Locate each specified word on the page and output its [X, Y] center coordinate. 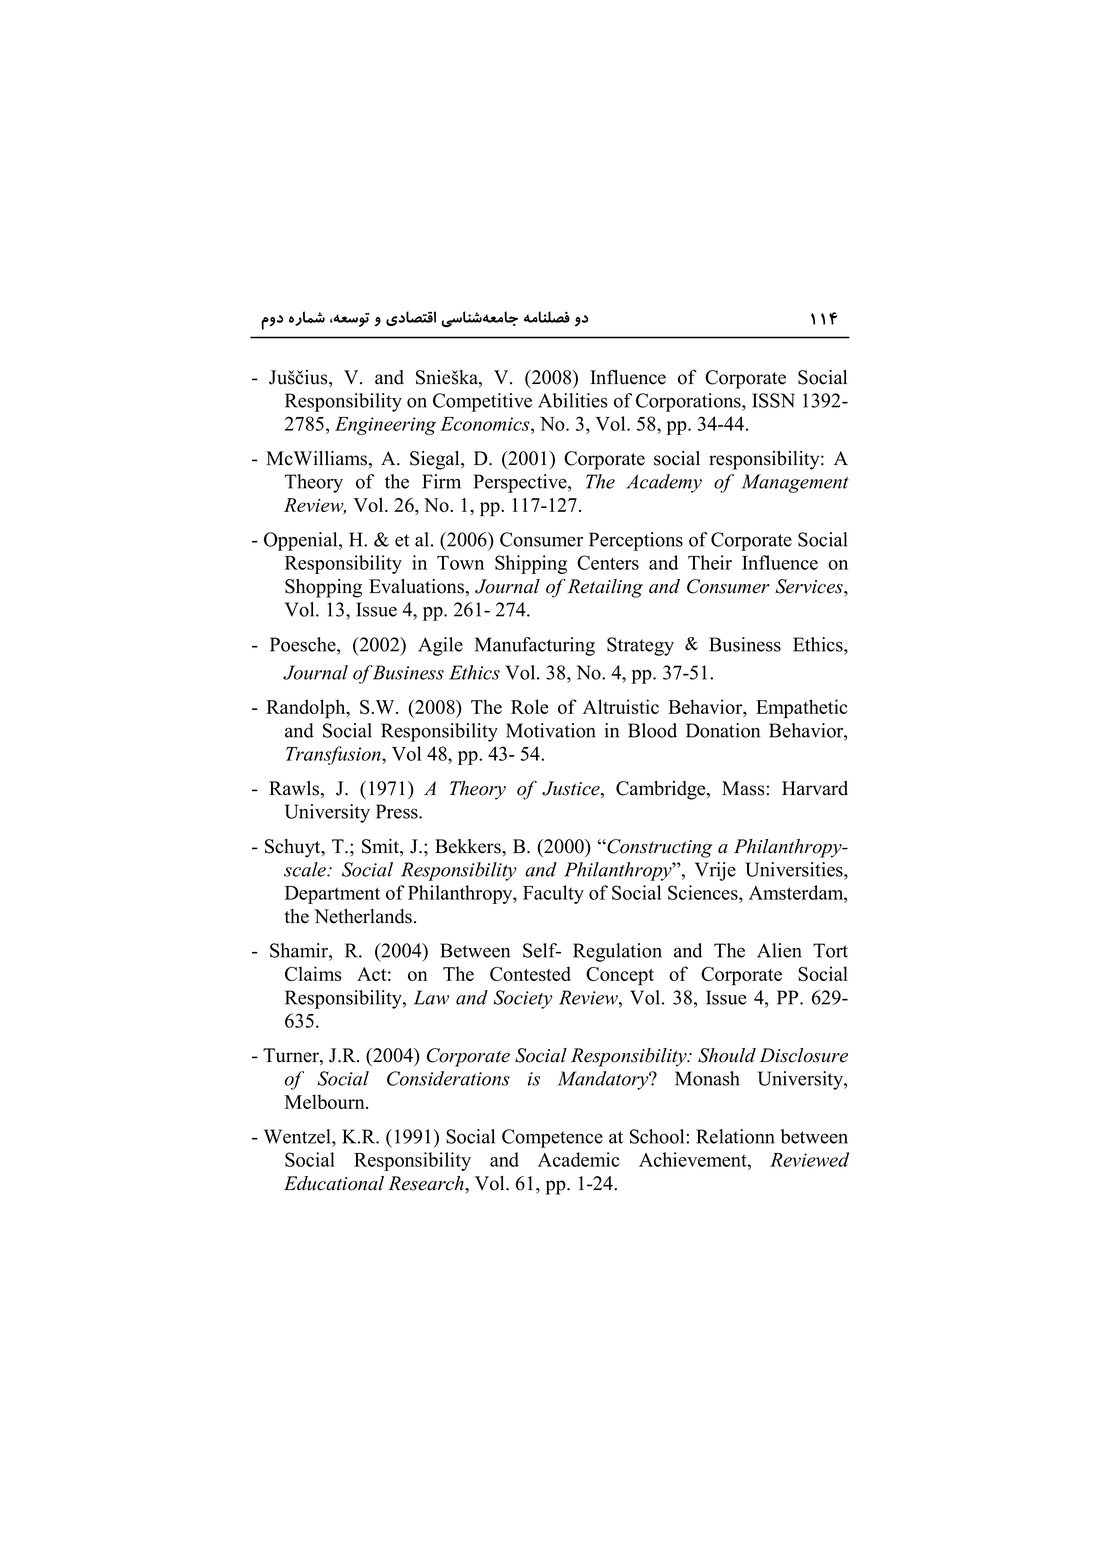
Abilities [573, 400]
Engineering [385, 426]
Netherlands [363, 916]
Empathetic [802, 709]
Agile [440, 646]
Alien [779, 950]
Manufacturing [535, 646]
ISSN [773, 400]
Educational [334, 1183]
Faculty [553, 894]
